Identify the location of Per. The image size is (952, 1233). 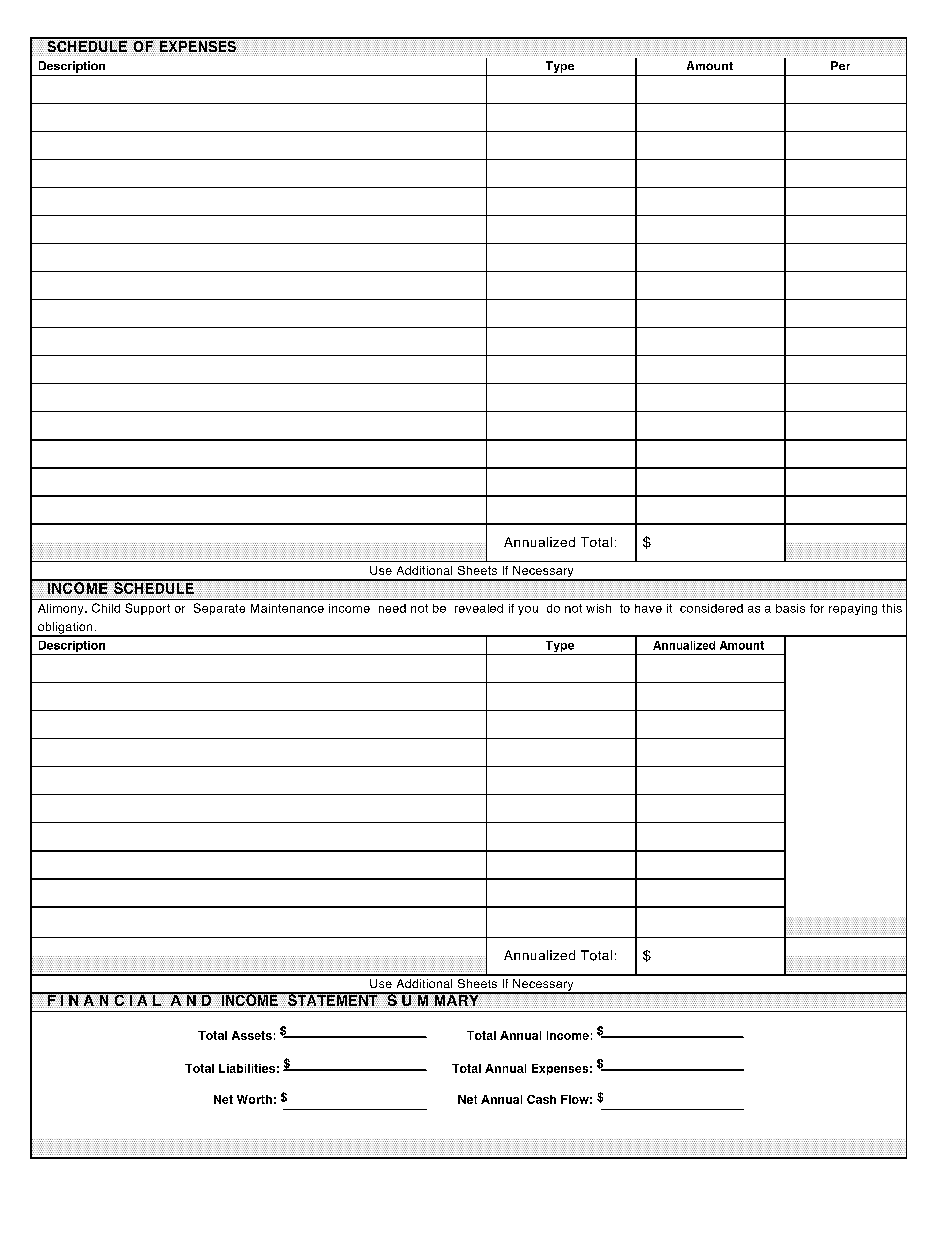
(840, 65).
